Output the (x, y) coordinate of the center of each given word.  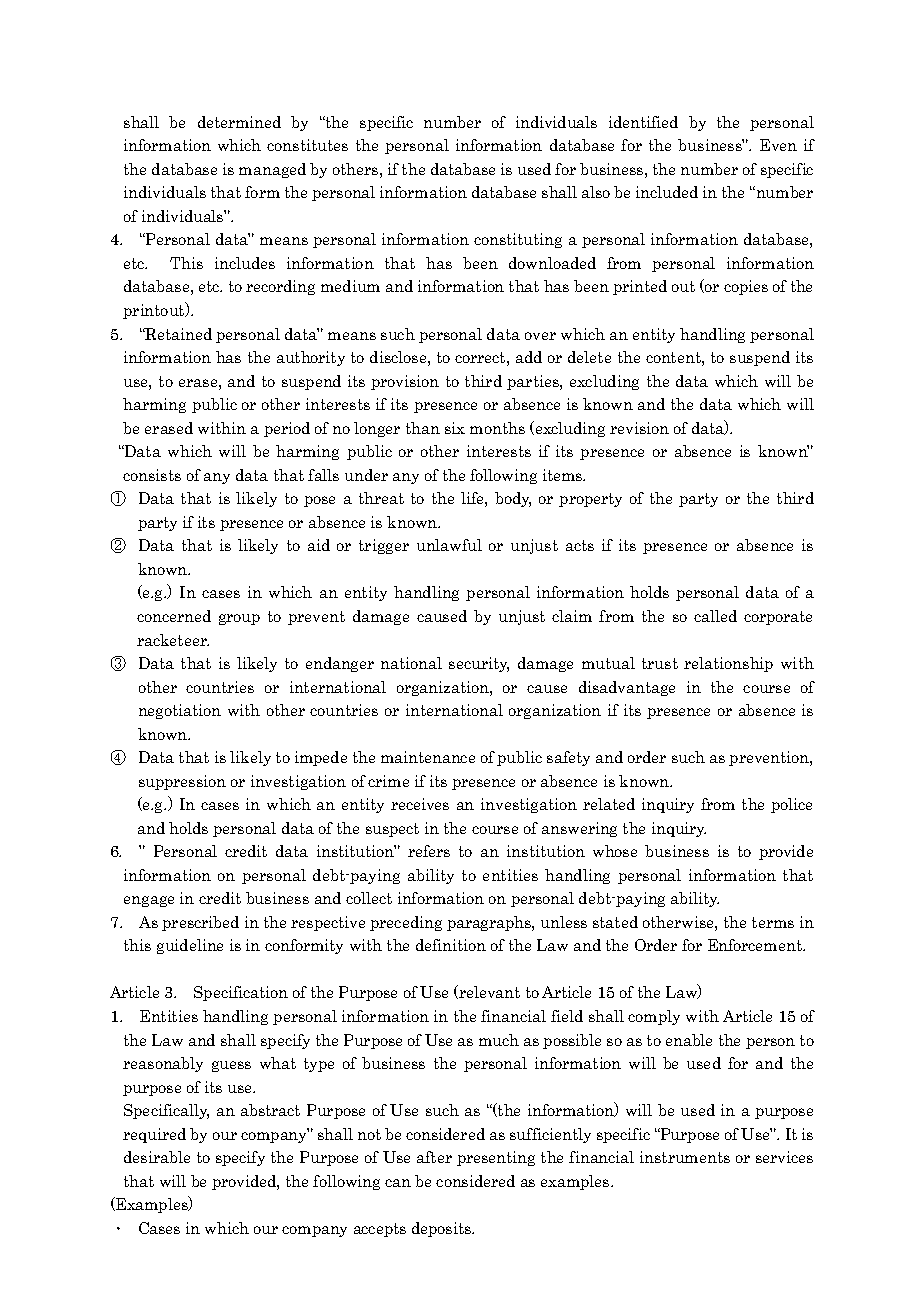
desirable (157, 1157)
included (667, 192)
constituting (518, 240)
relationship (728, 664)
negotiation (180, 711)
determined (239, 122)
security (479, 664)
